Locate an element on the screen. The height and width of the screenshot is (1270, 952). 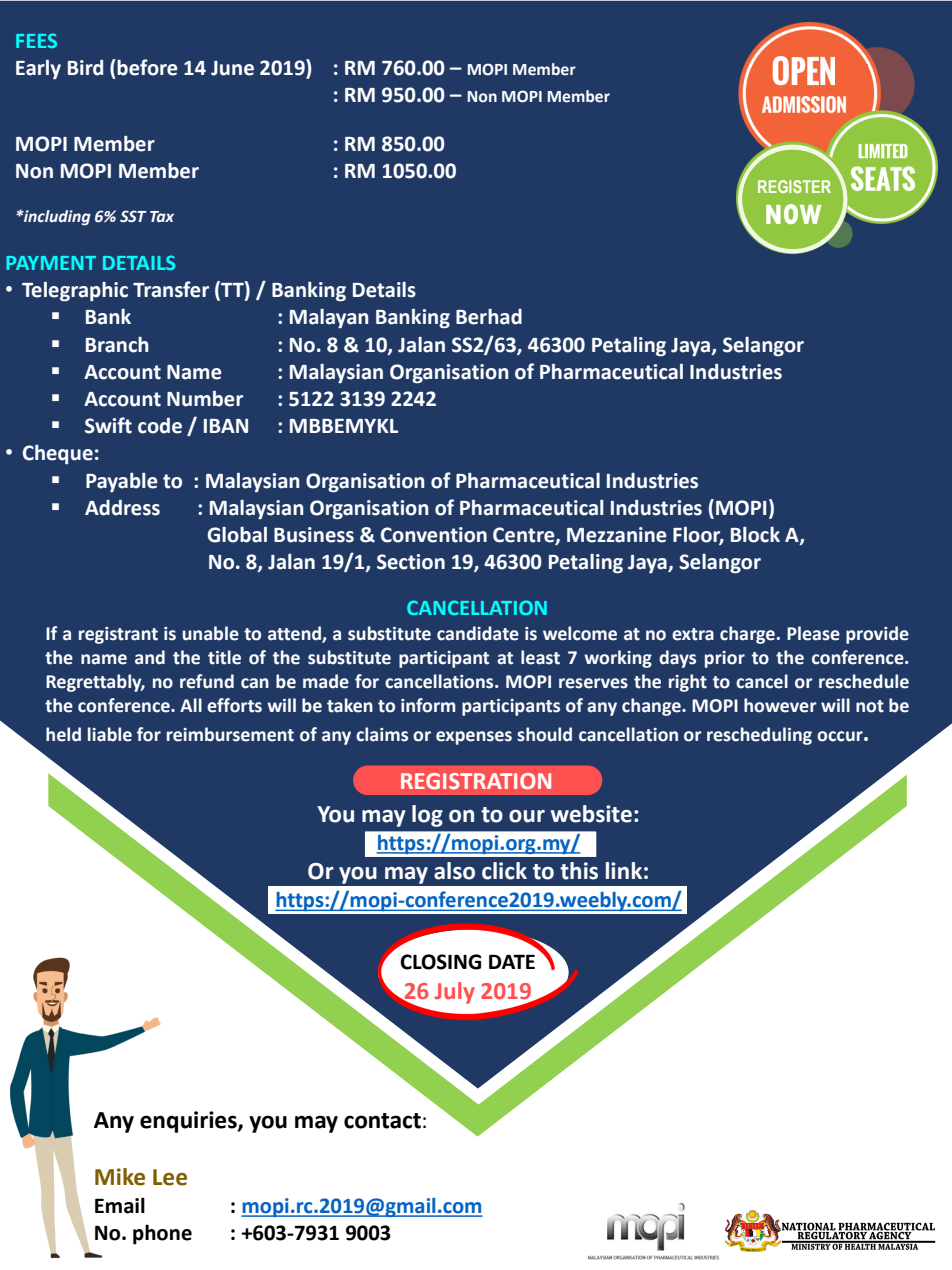
liable is located at coordinates (110, 734).
